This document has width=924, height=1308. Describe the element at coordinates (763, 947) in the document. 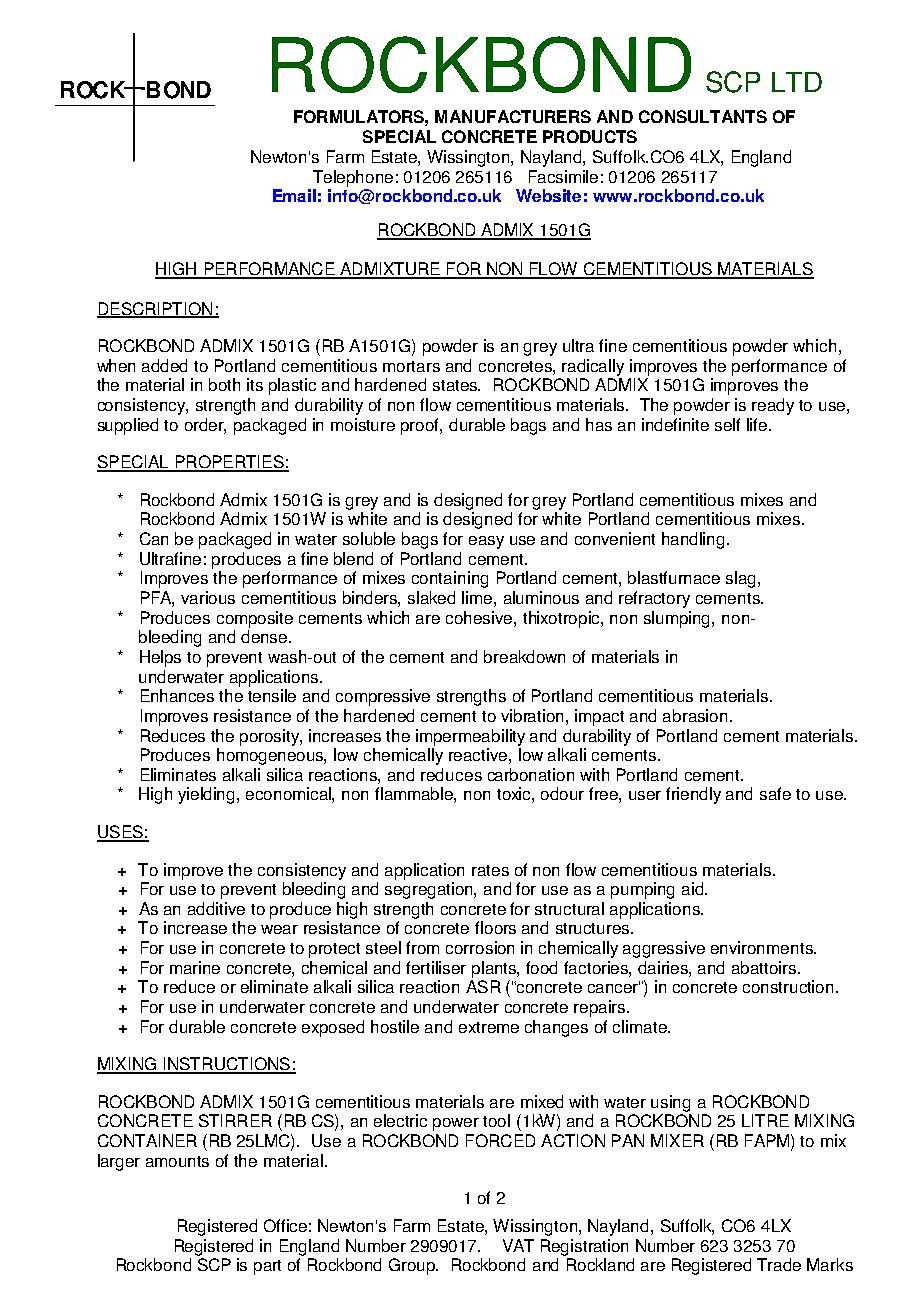

I see `environments` at that location.
